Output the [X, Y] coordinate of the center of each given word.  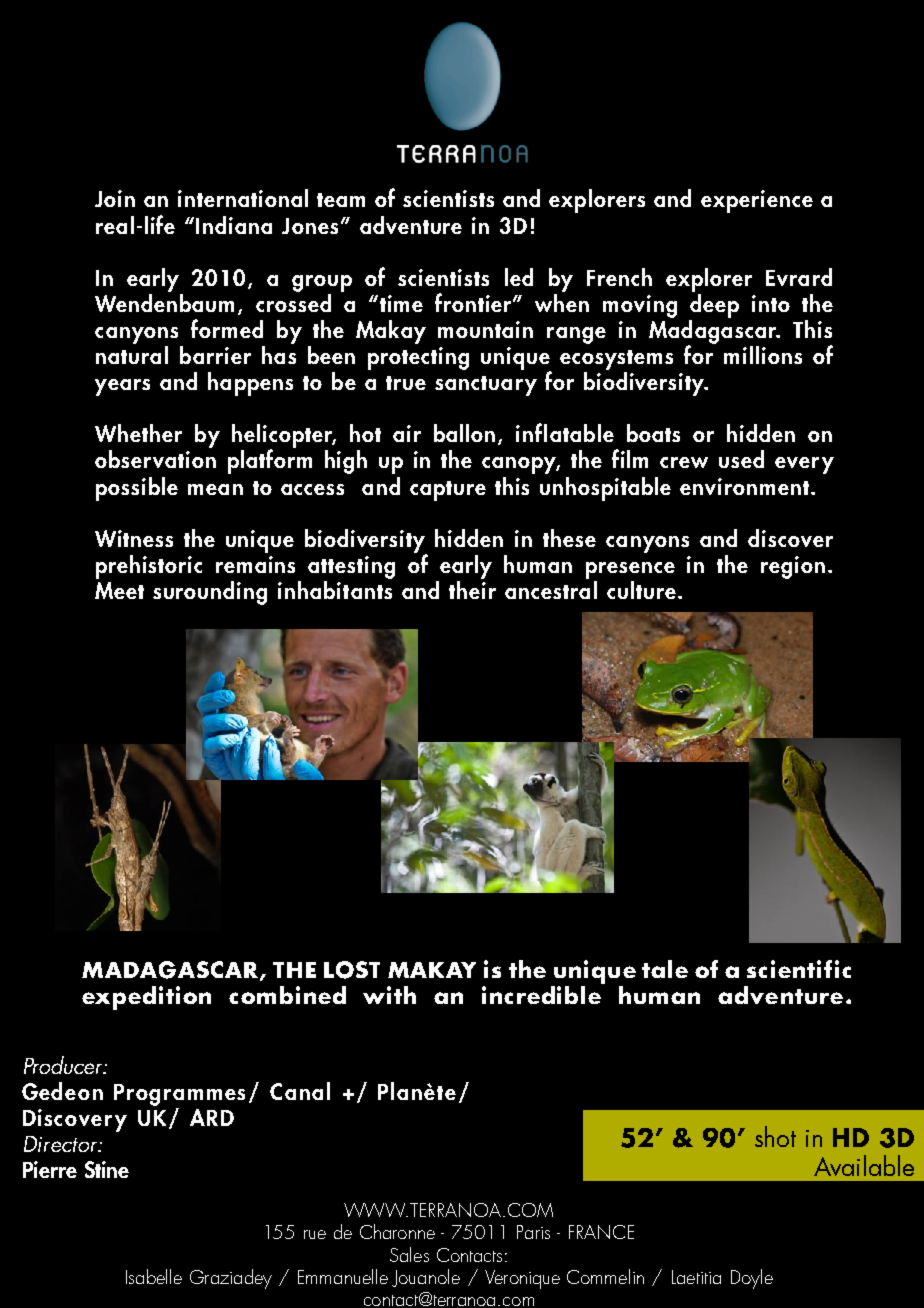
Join [115, 198]
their [472, 588]
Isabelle [154, 1276]
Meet [119, 590]
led [519, 277]
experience [757, 201]
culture [641, 590]
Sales [409, 1254]
